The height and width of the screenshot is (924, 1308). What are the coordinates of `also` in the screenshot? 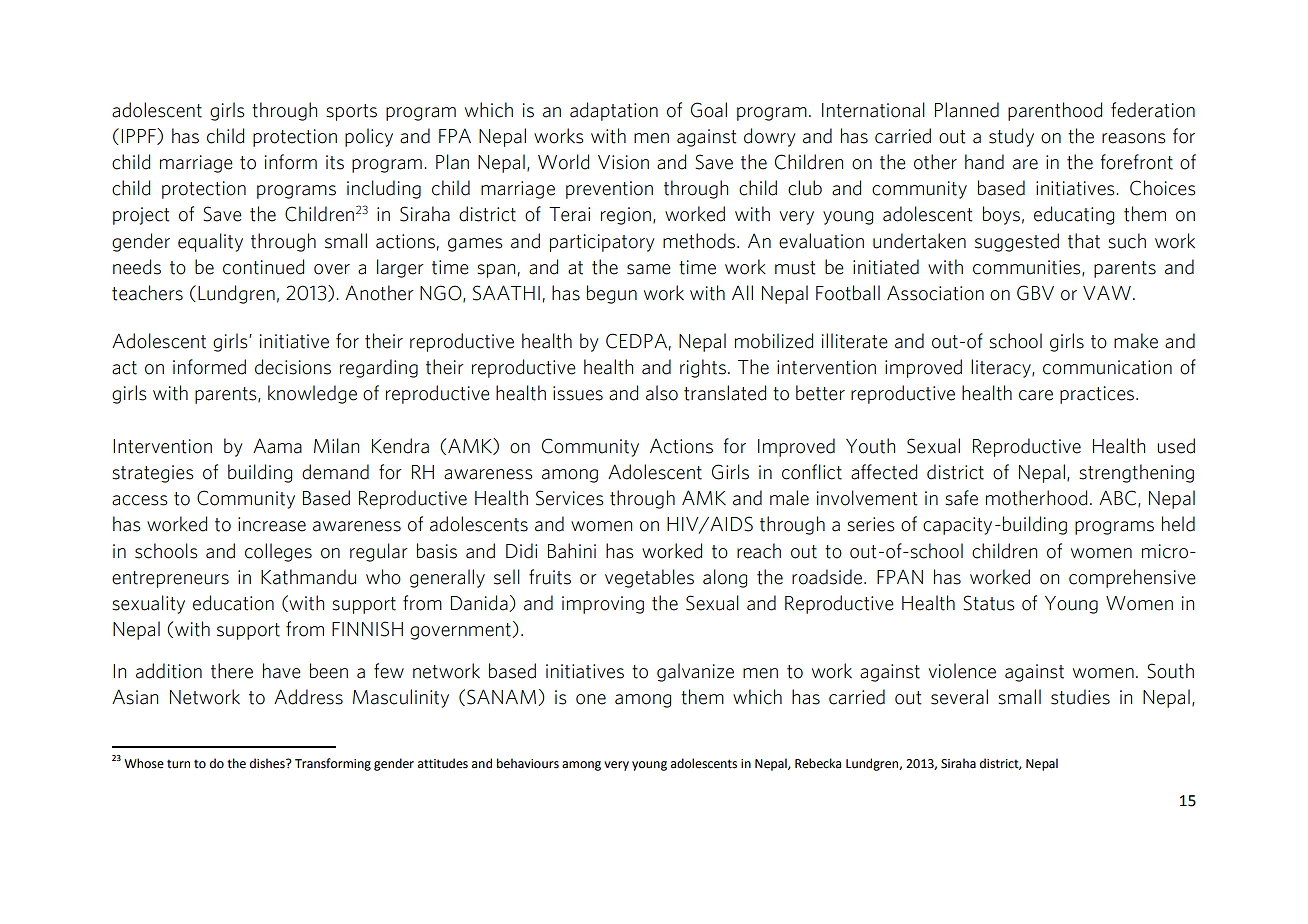 It's located at (662, 393).
